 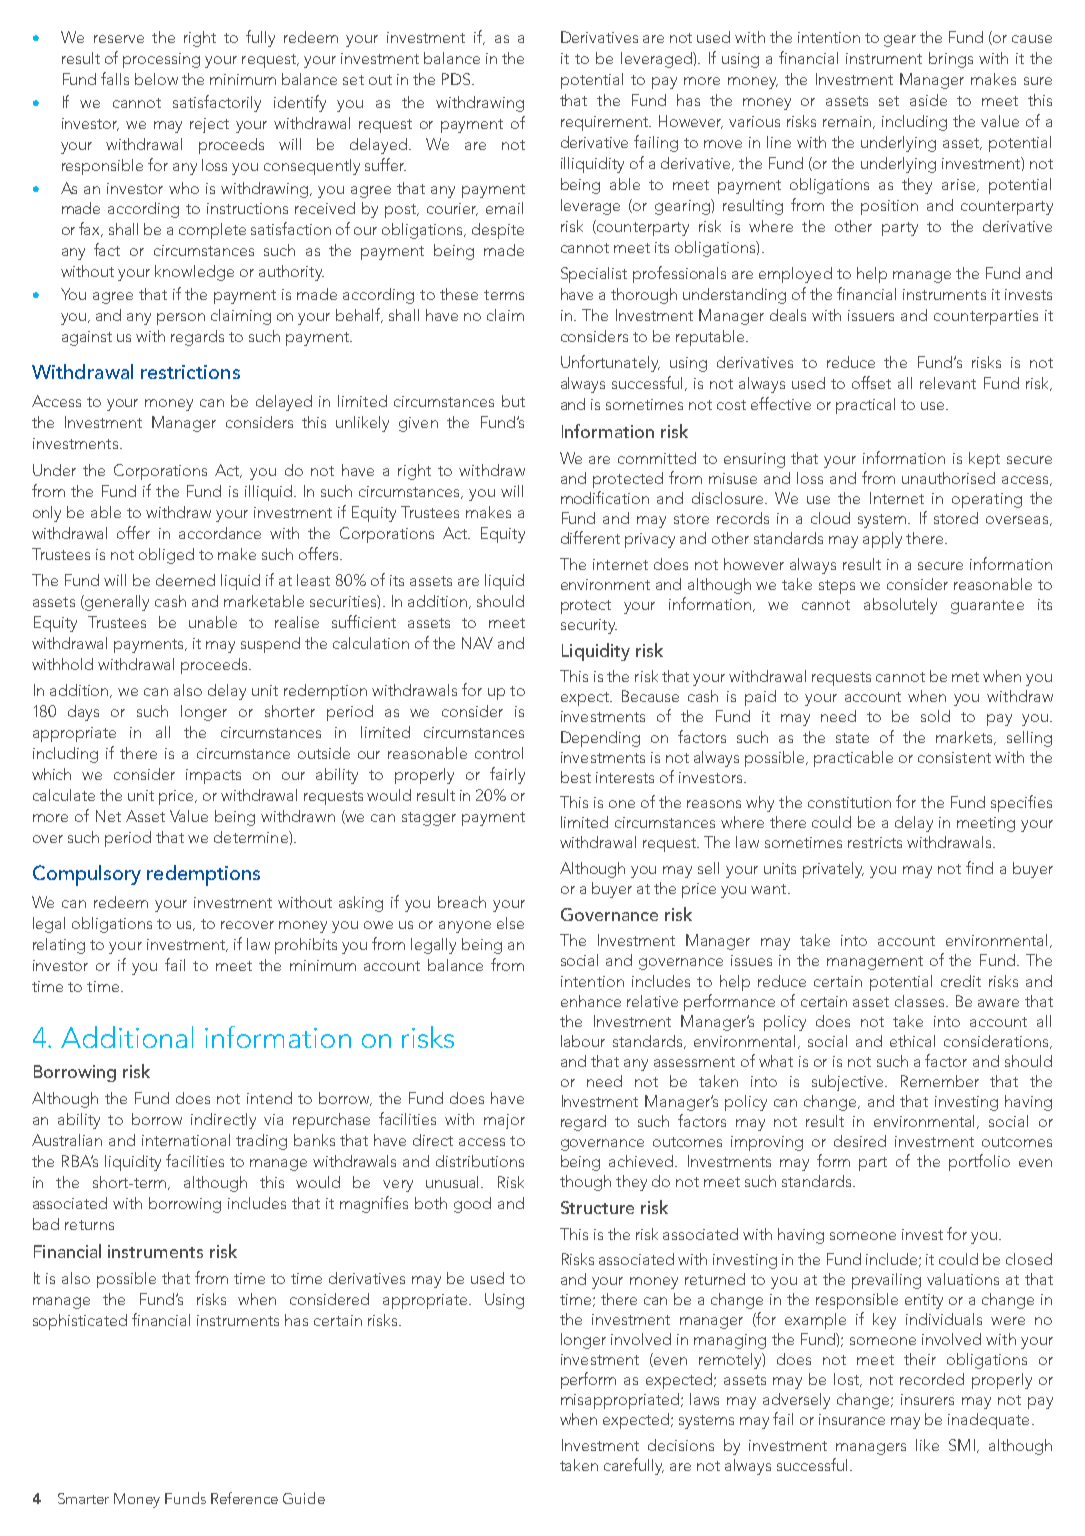 I want to click on PDS, so click(x=457, y=79).
